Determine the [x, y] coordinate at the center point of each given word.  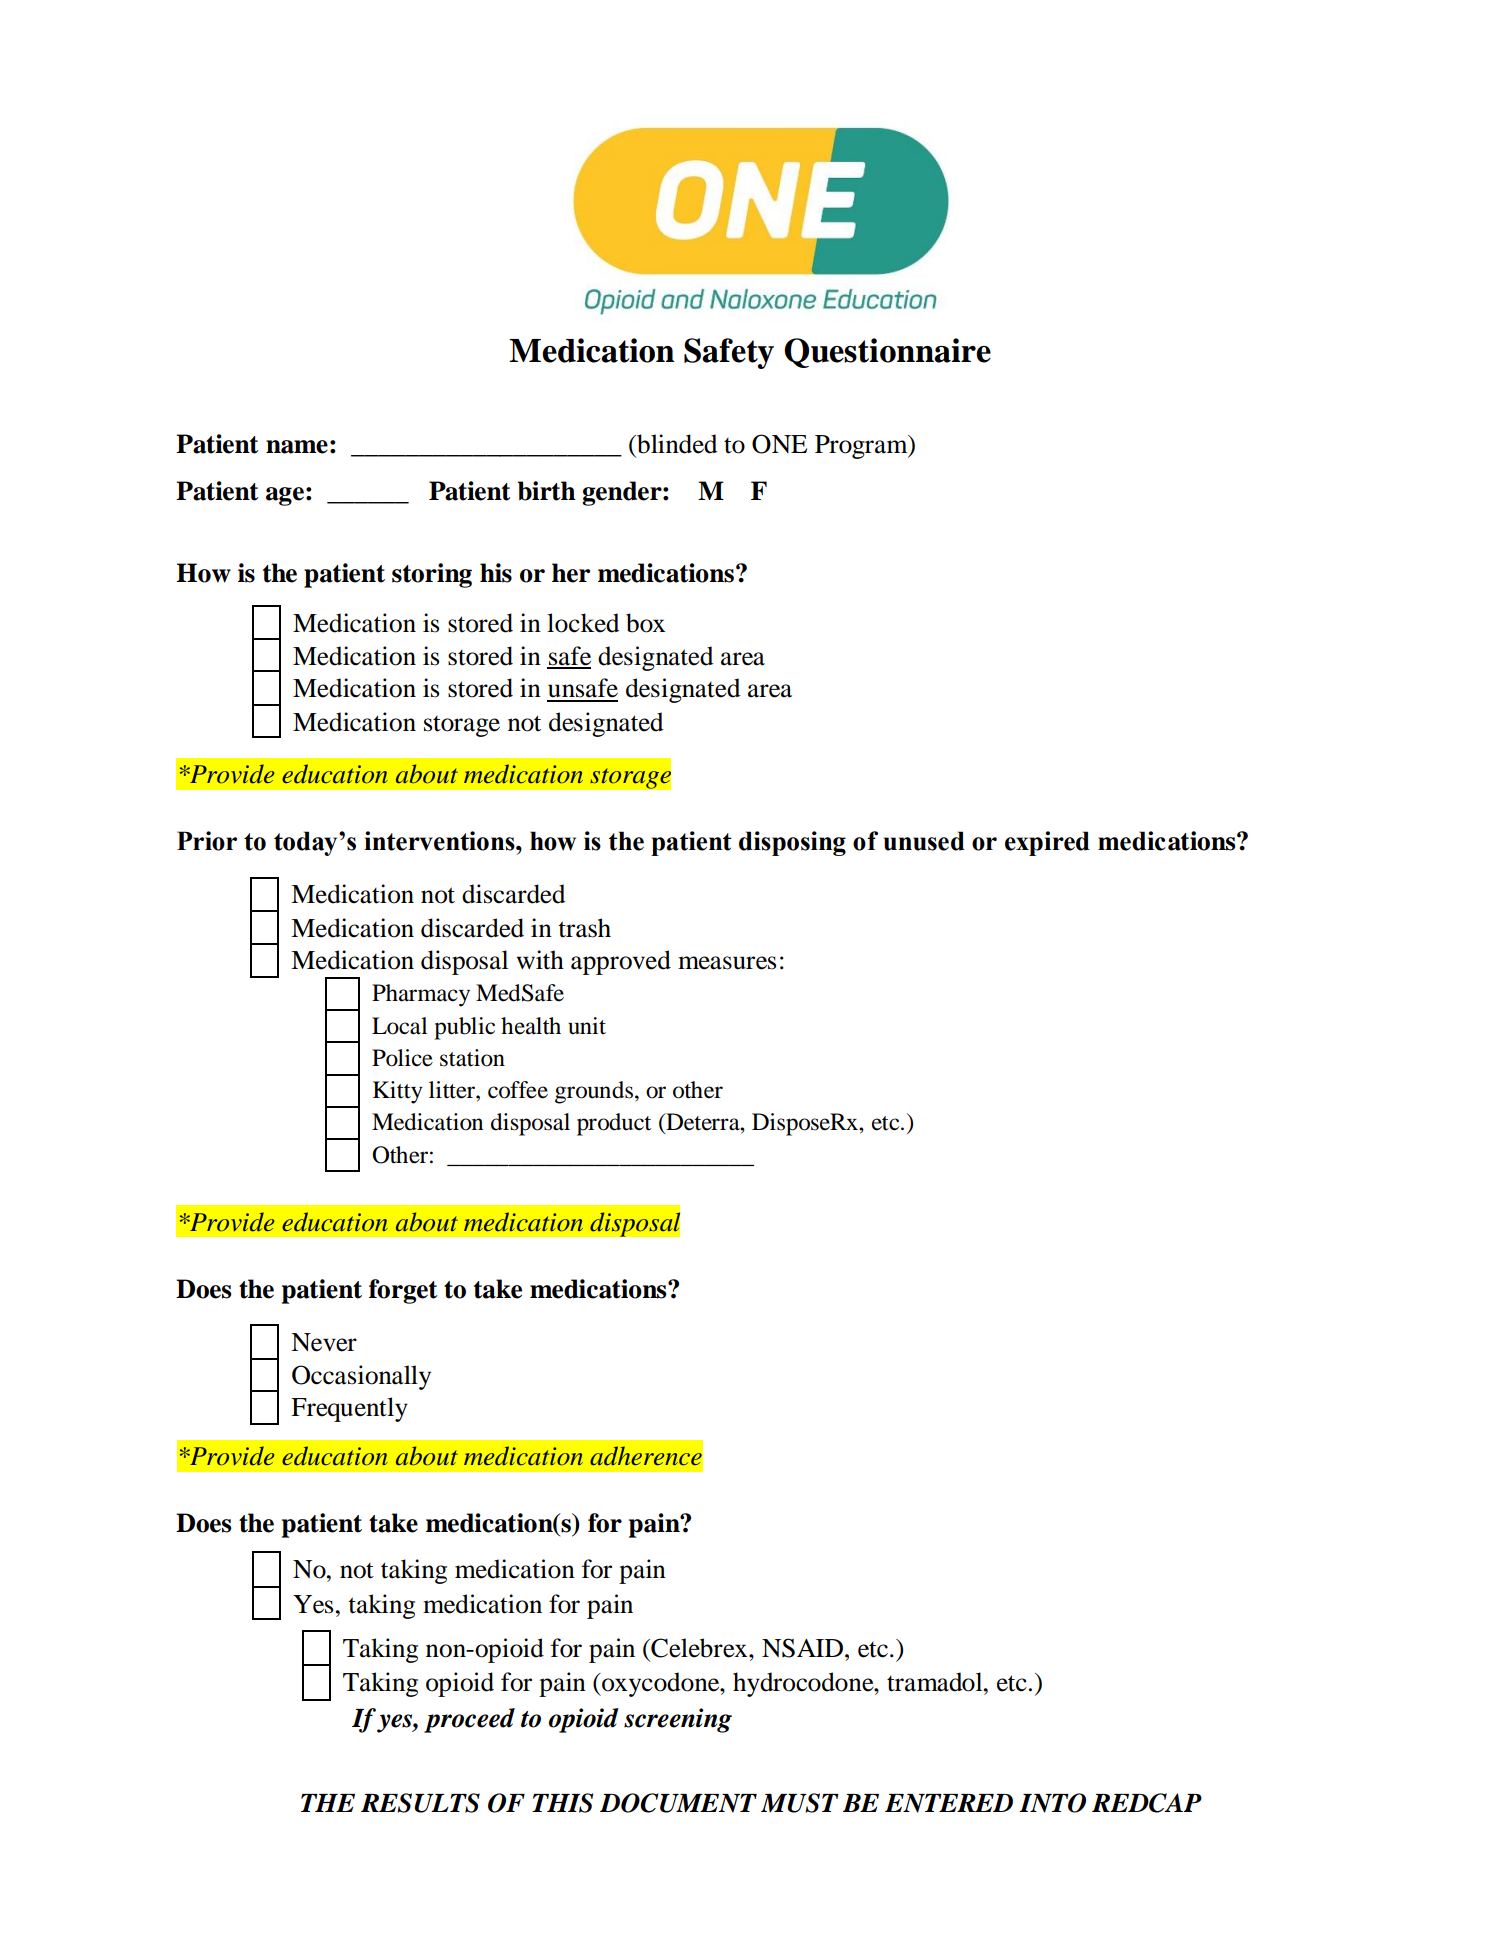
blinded [676, 444]
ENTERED [949, 1803]
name [297, 447]
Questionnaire [887, 353]
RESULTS [420, 1803]
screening [678, 1720]
